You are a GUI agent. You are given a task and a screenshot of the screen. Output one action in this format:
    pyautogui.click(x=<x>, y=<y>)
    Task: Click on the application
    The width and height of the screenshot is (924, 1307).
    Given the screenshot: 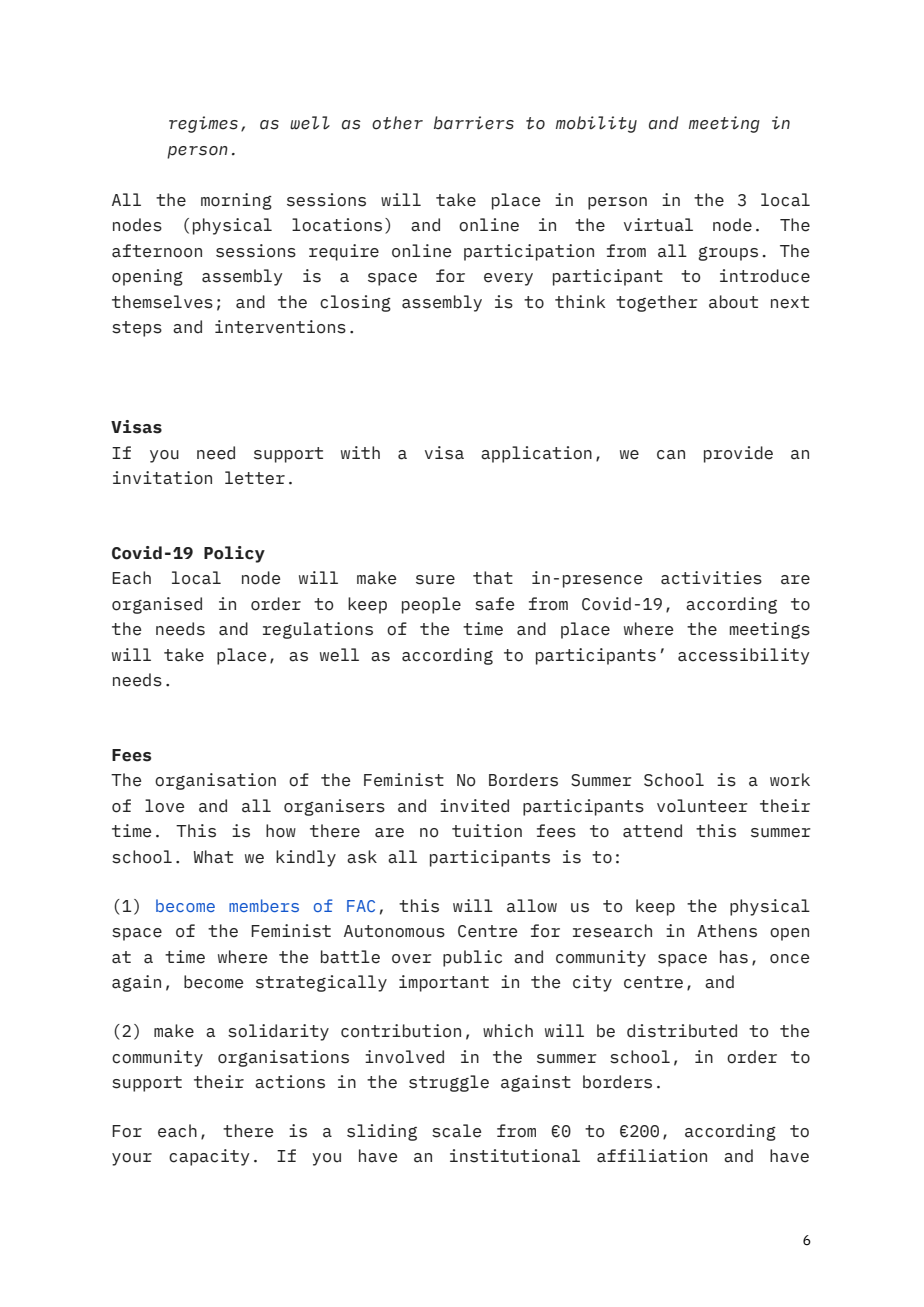 What is the action you would take?
    pyautogui.click(x=536, y=454)
